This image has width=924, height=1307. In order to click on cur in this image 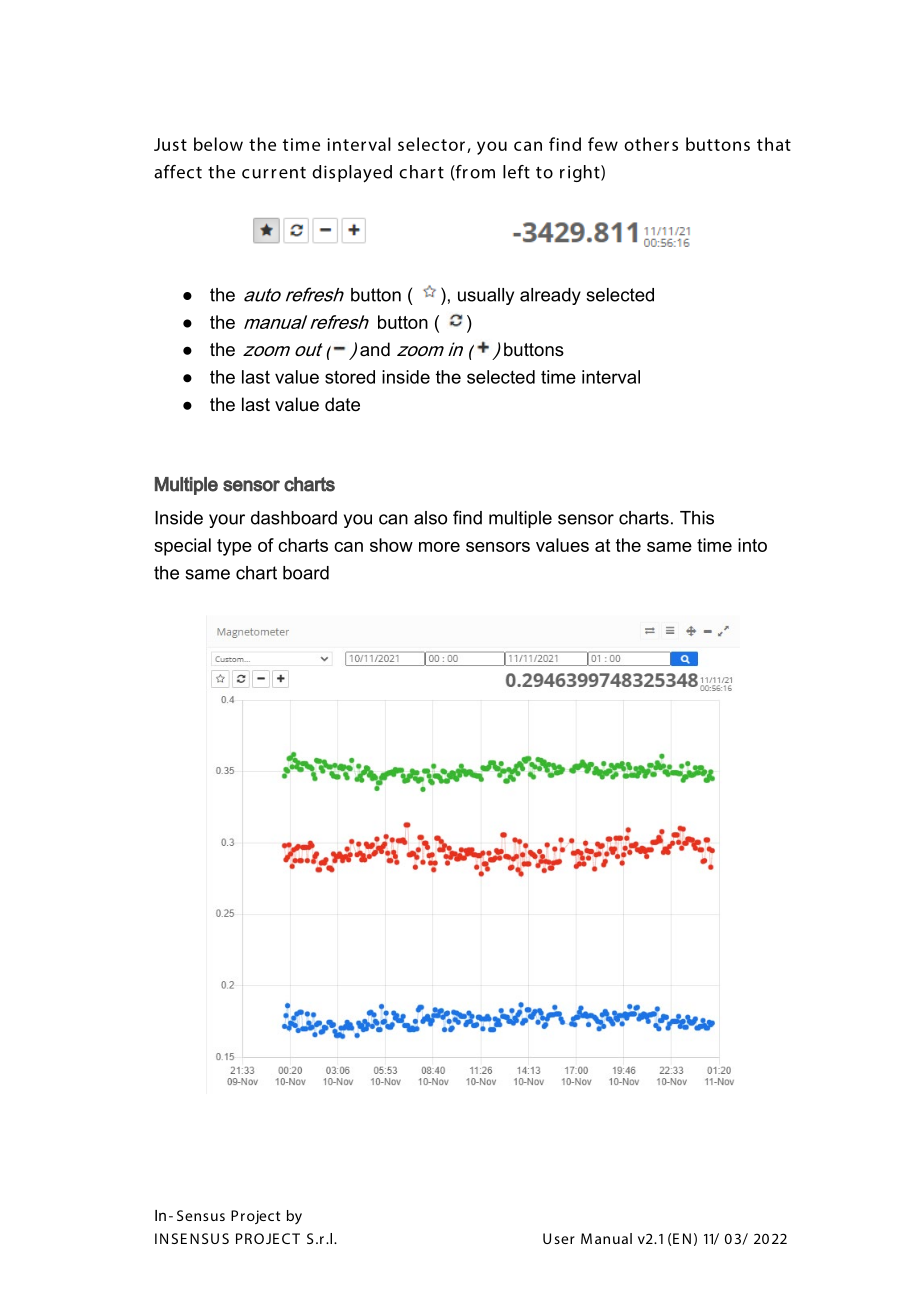, I will do `click(255, 174)`.
